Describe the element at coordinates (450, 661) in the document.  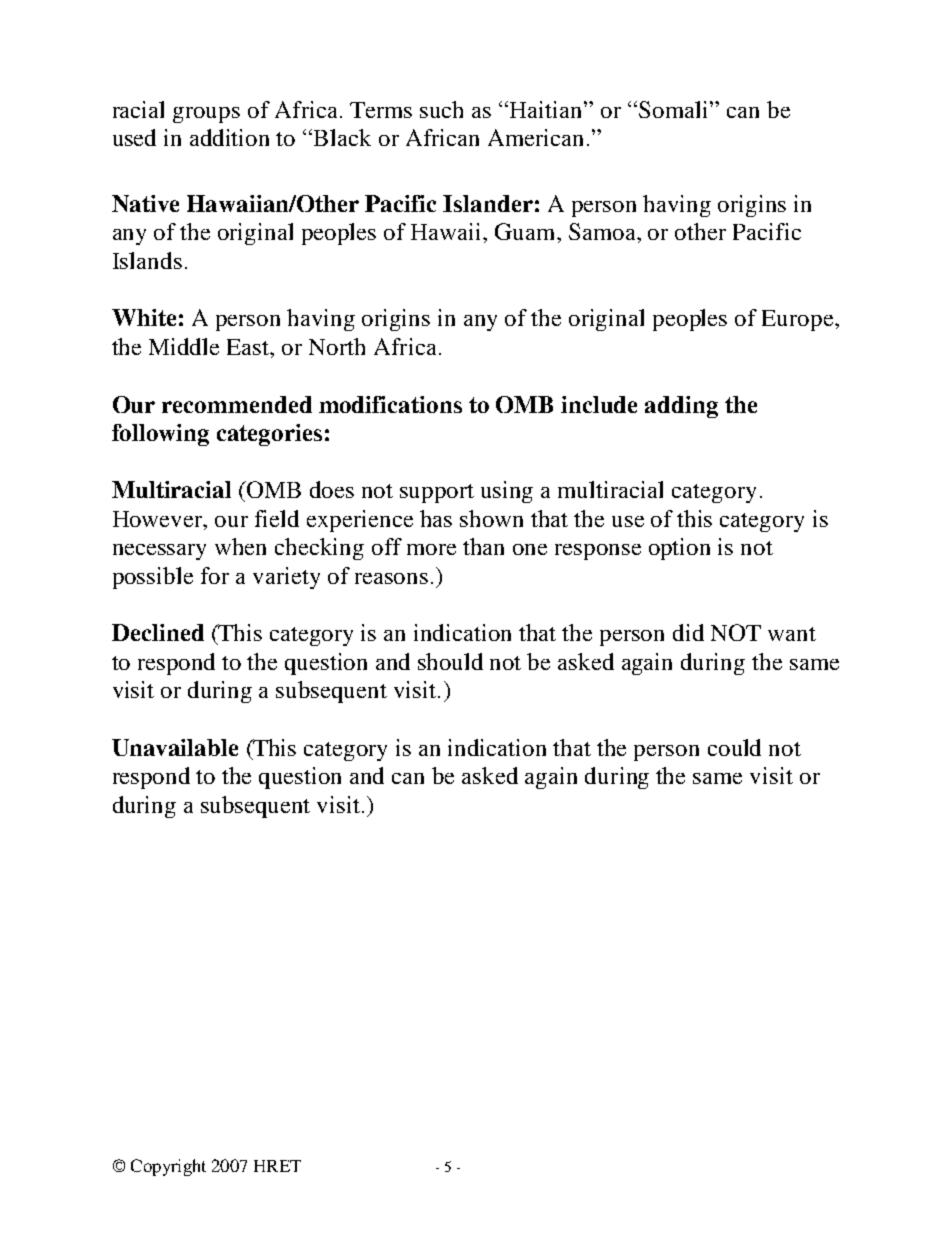
I see `should` at that location.
